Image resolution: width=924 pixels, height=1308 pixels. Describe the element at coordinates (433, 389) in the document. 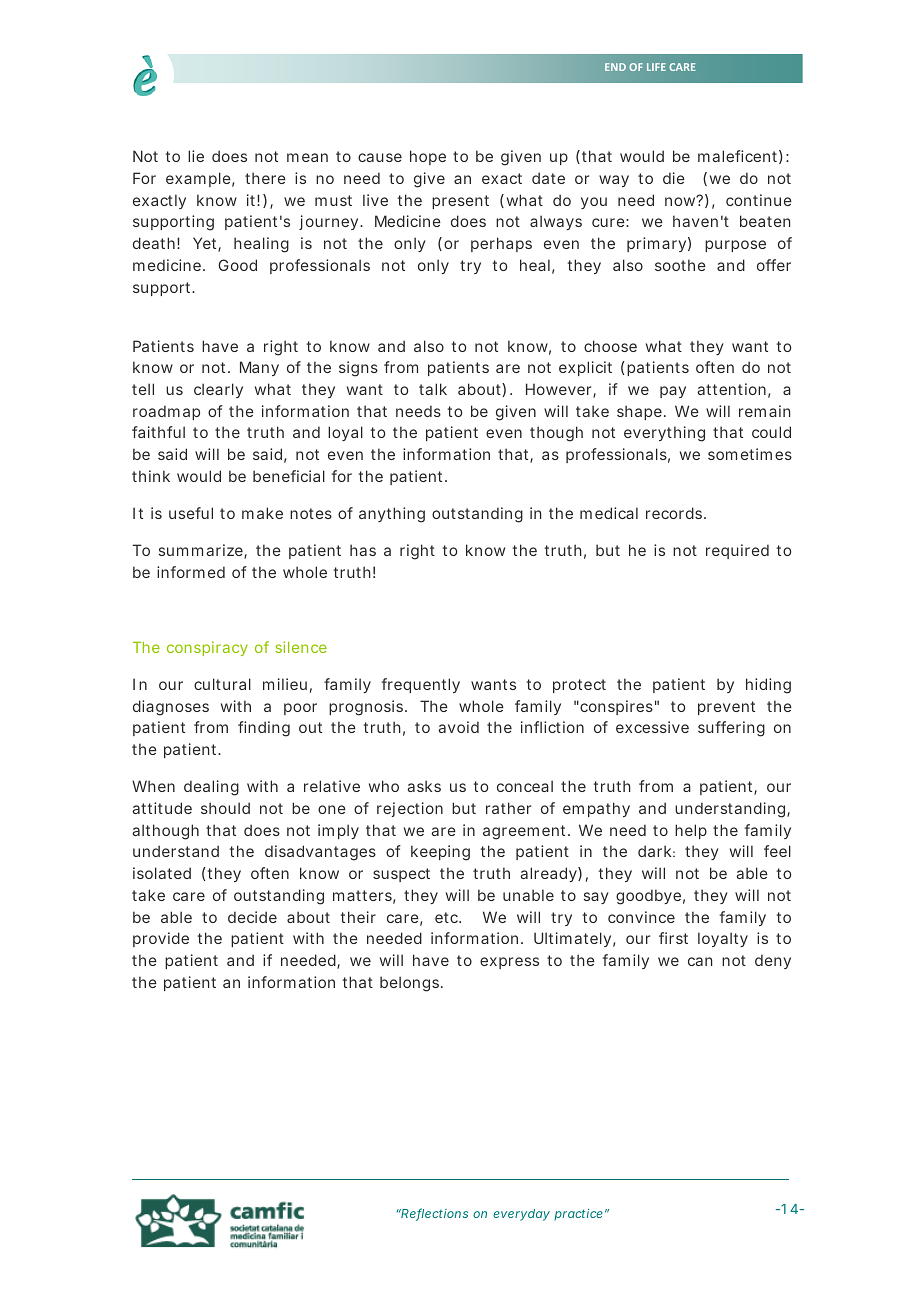

I see `talk` at that location.
